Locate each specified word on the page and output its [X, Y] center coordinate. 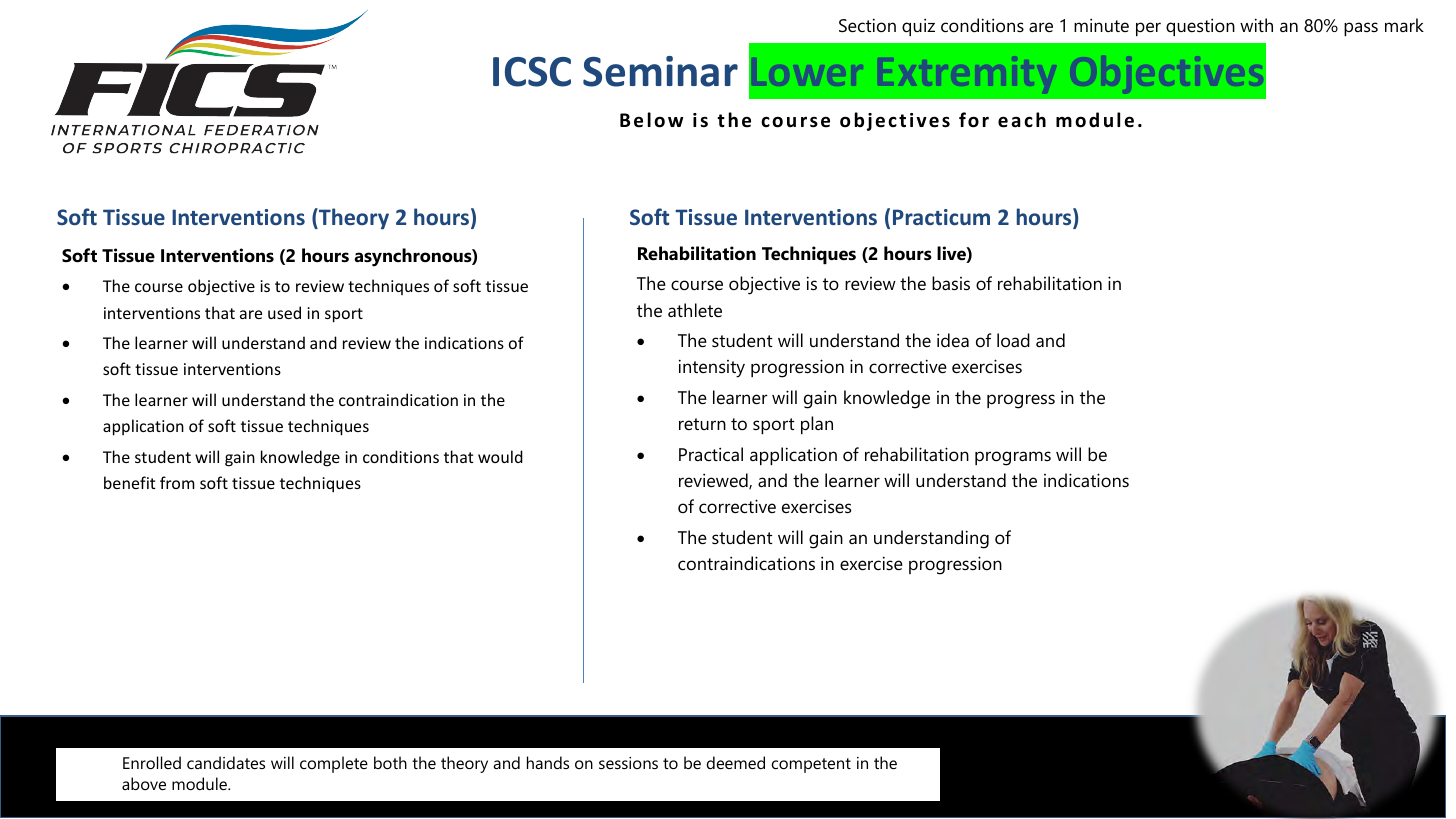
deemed [736, 762]
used [284, 312]
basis [951, 283]
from [177, 482]
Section [867, 25]
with [1256, 25]
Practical [711, 454]
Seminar [660, 71]
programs [1013, 458]
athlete [695, 310]
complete [334, 764]
